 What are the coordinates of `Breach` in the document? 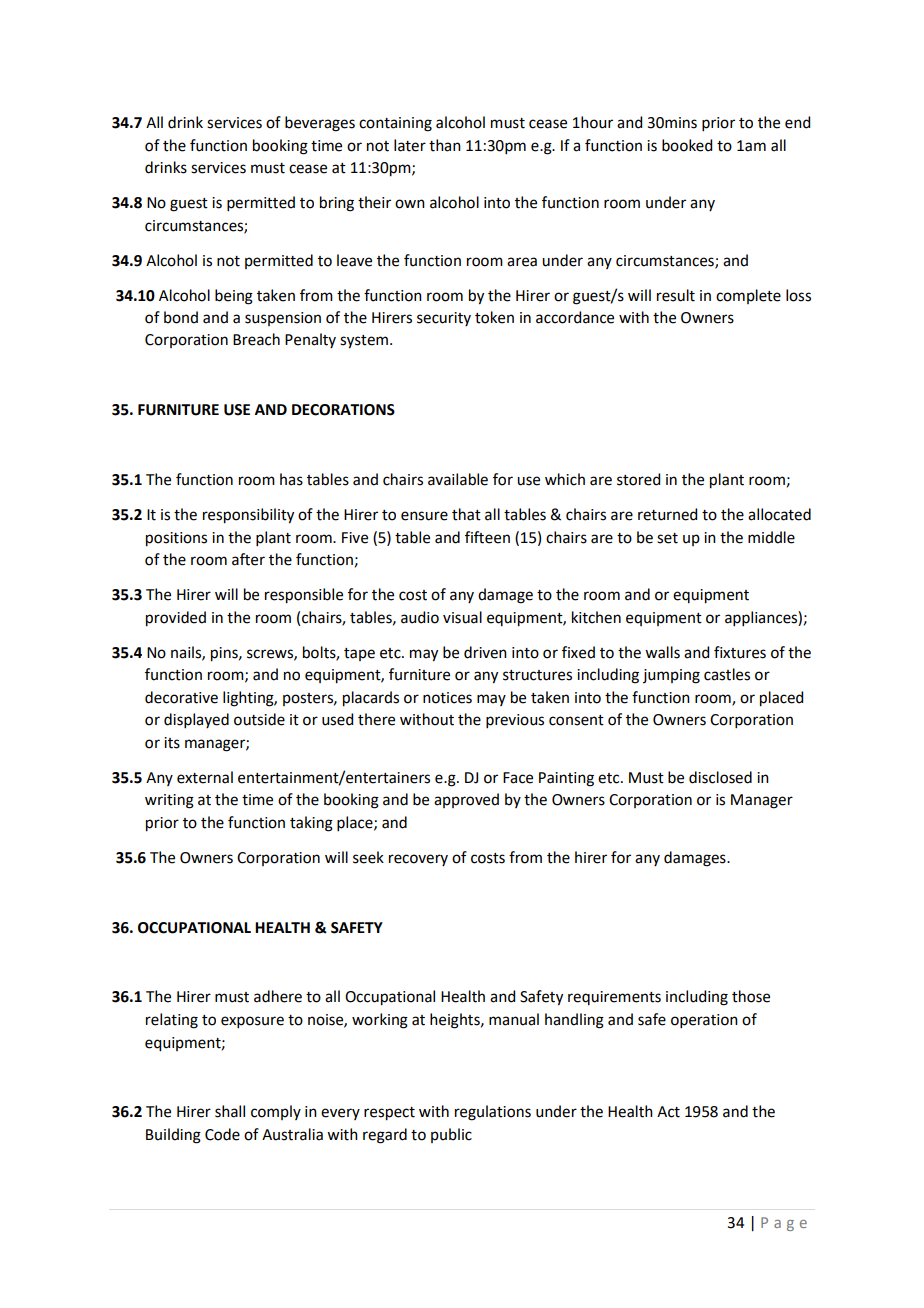 It's located at (256, 339).
